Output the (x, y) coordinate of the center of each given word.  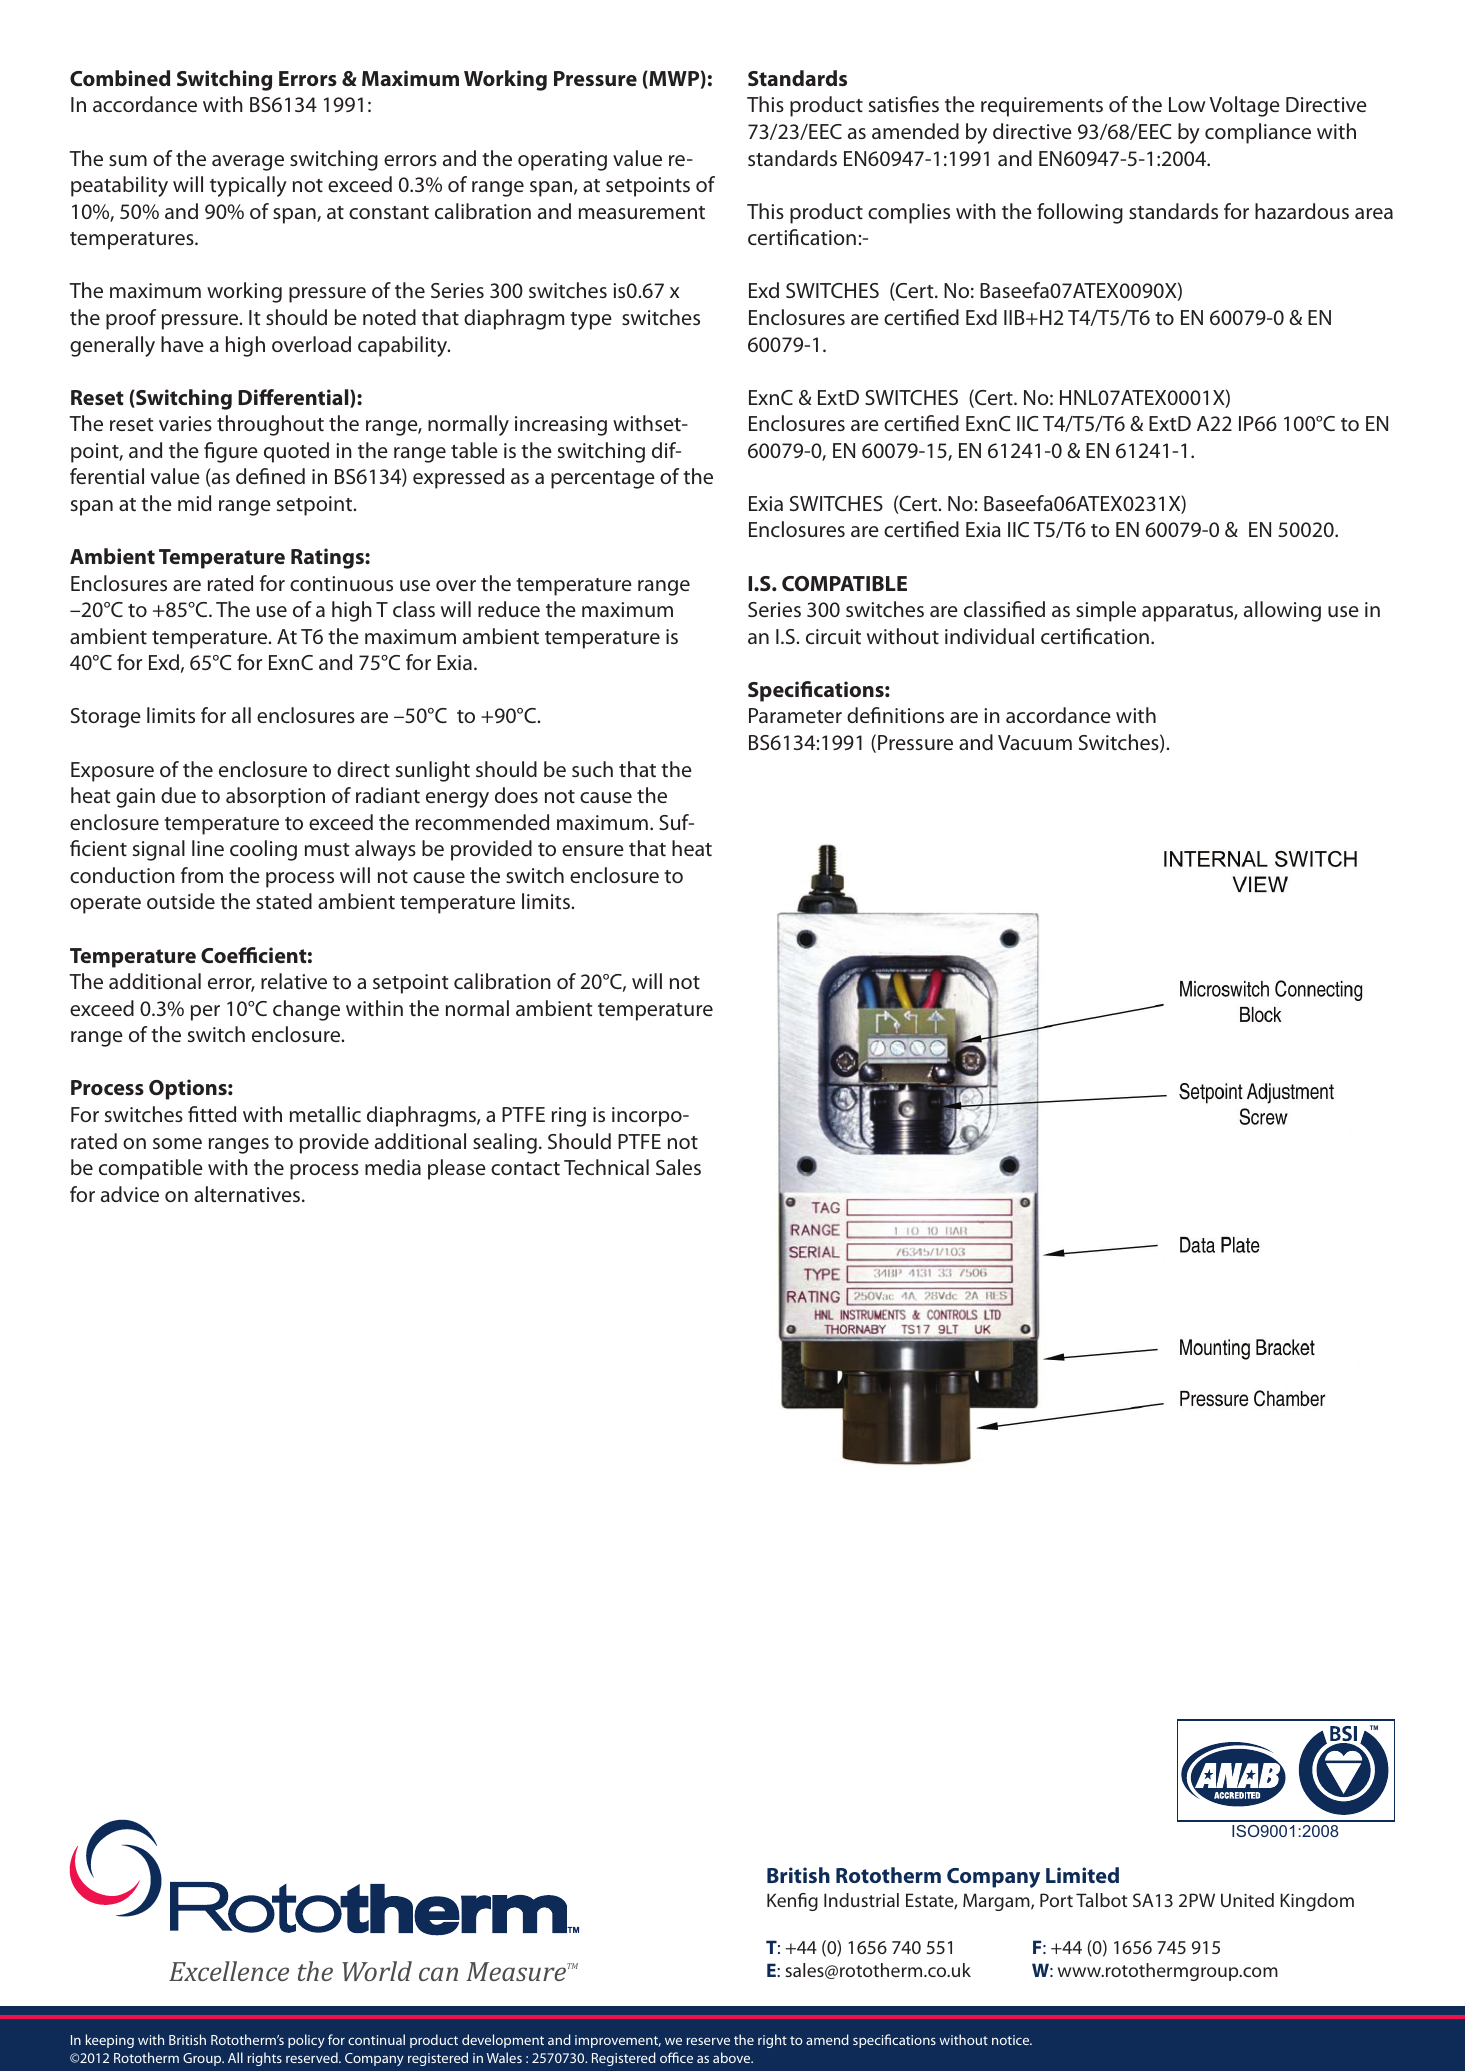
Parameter (795, 715)
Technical (606, 1167)
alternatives (248, 1194)
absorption (275, 797)
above (733, 2057)
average (248, 163)
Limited (1082, 1875)
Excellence (229, 1971)
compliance (1258, 133)
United (1247, 1900)
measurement (642, 212)
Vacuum (1035, 742)
